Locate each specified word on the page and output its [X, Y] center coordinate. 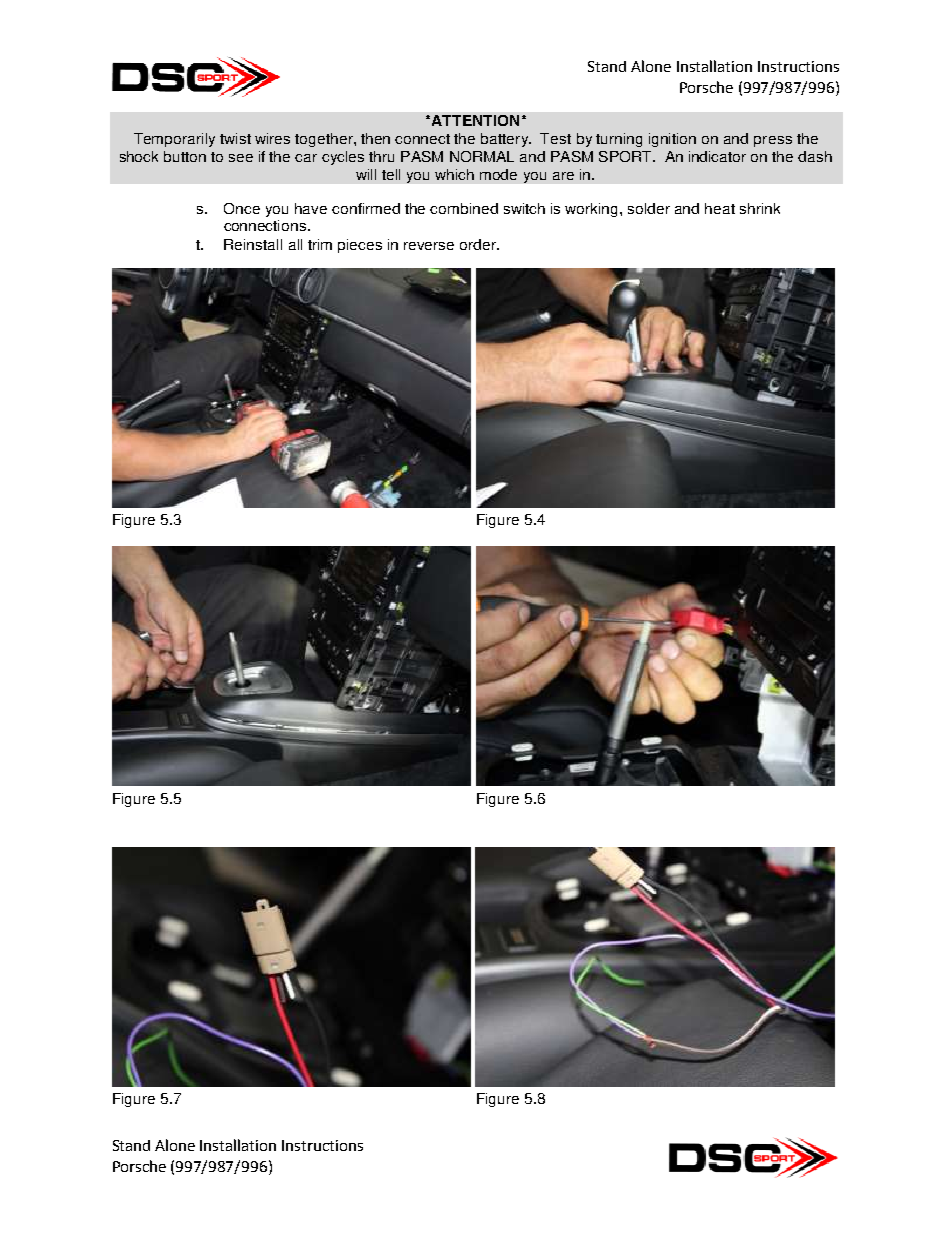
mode [498, 174]
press [773, 141]
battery [506, 140]
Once [242, 208]
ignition [672, 140]
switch [524, 208]
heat [720, 208]
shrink [760, 208]
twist [235, 138]
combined [464, 208]
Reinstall [253, 244]
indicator [717, 156]
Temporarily [174, 140]
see [241, 158]
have [311, 208]
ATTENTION [475, 120]
